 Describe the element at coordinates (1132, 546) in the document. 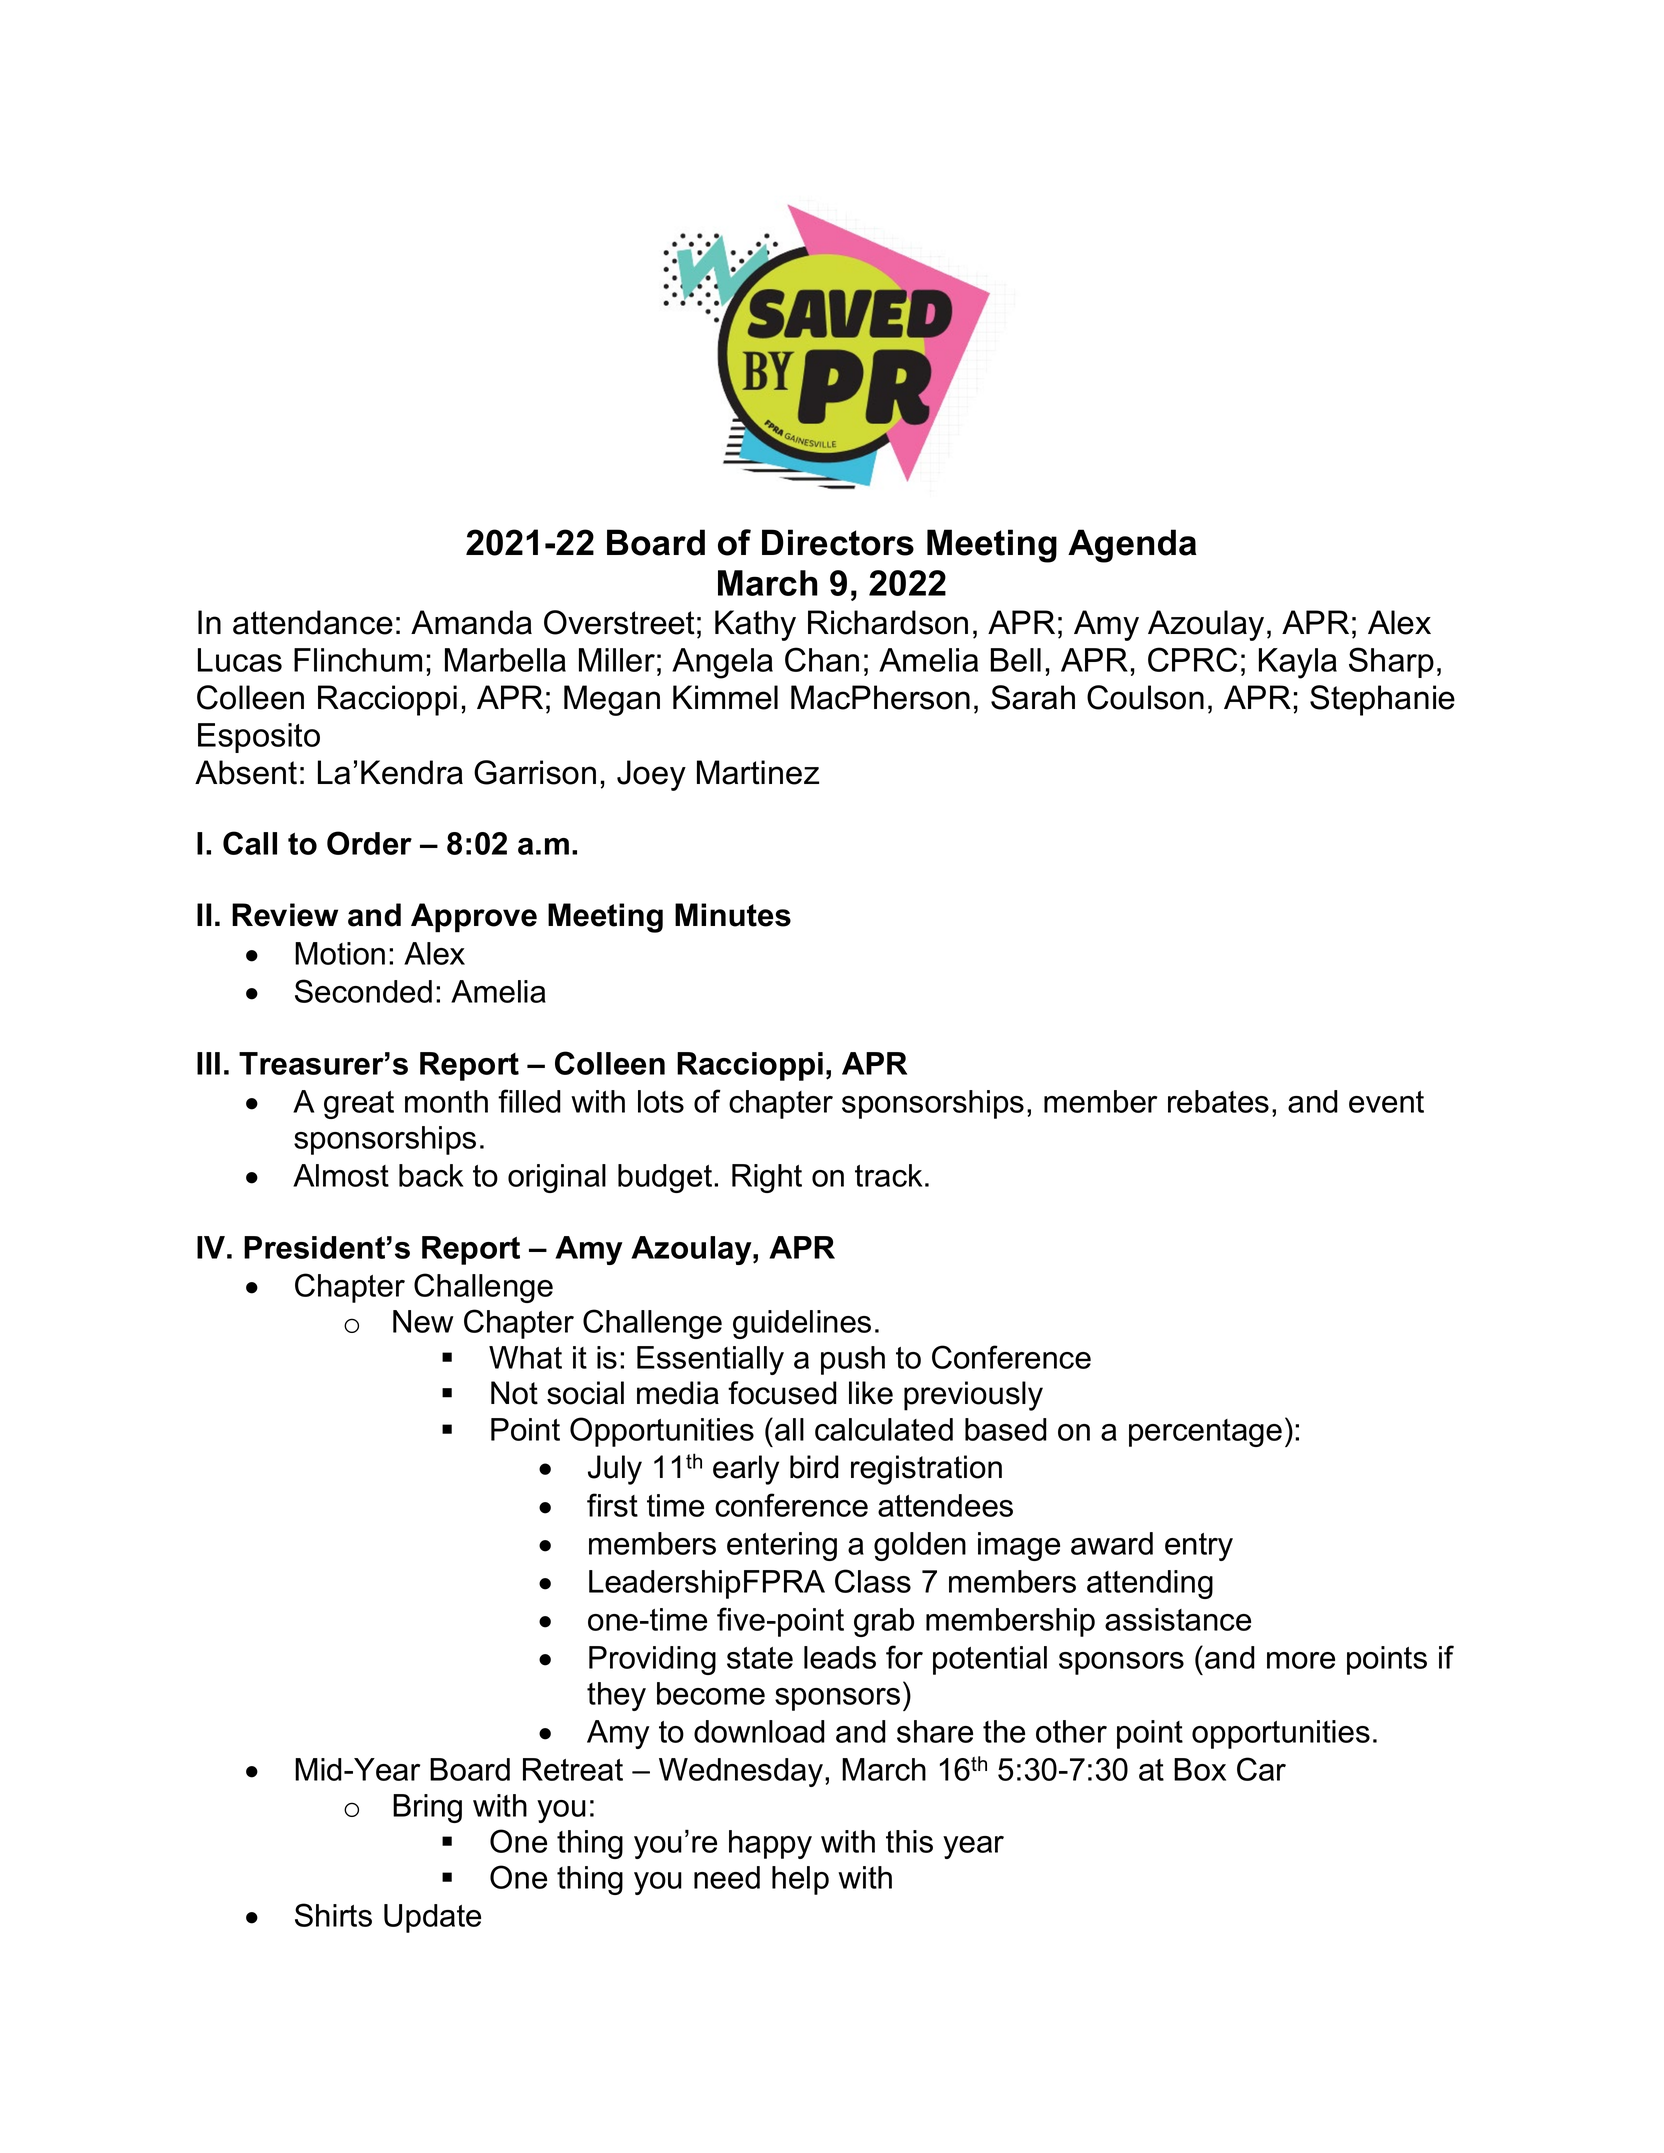

I see `Agenda` at that location.
